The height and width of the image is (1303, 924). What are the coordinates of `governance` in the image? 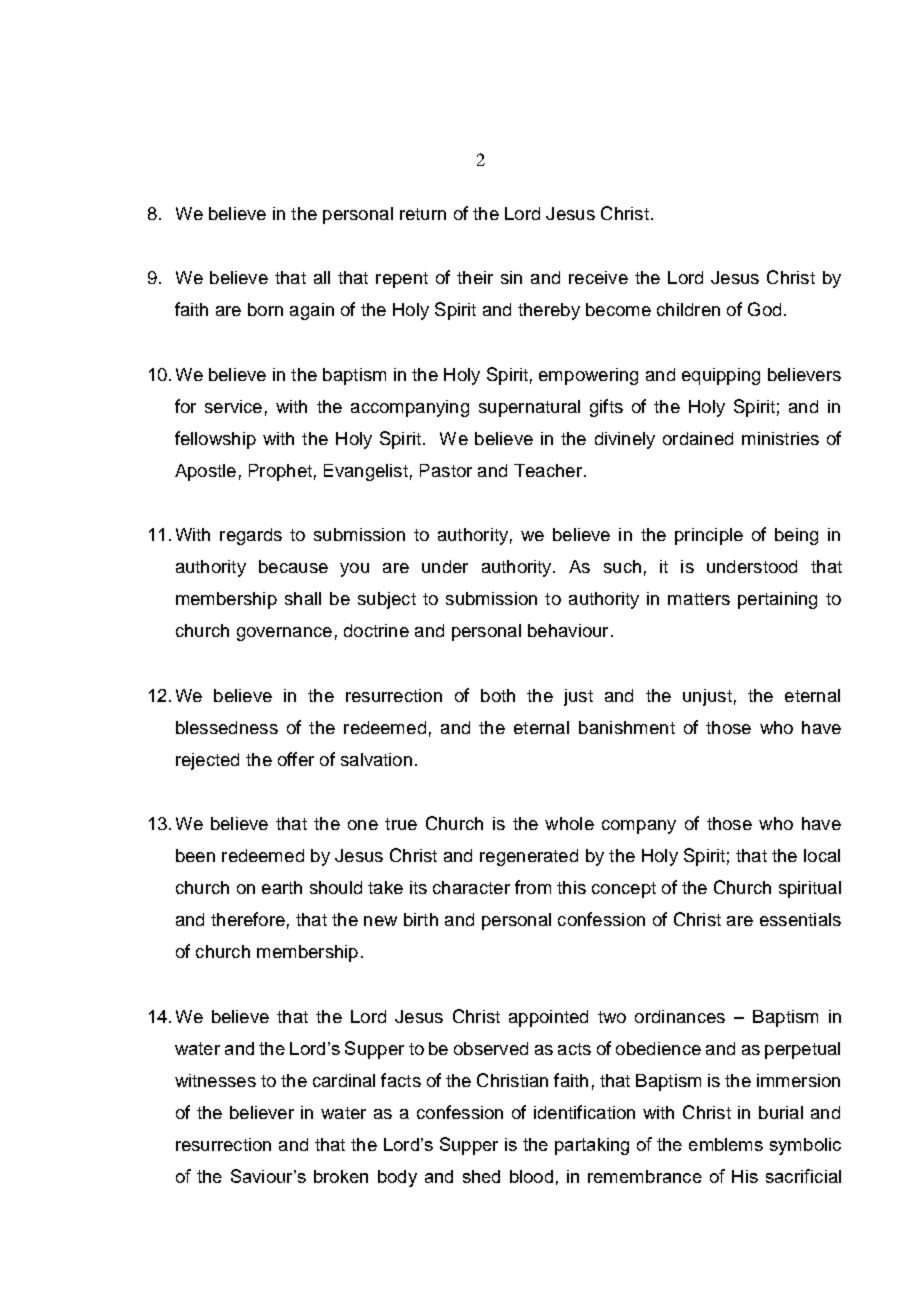 It's located at (284, 634).
